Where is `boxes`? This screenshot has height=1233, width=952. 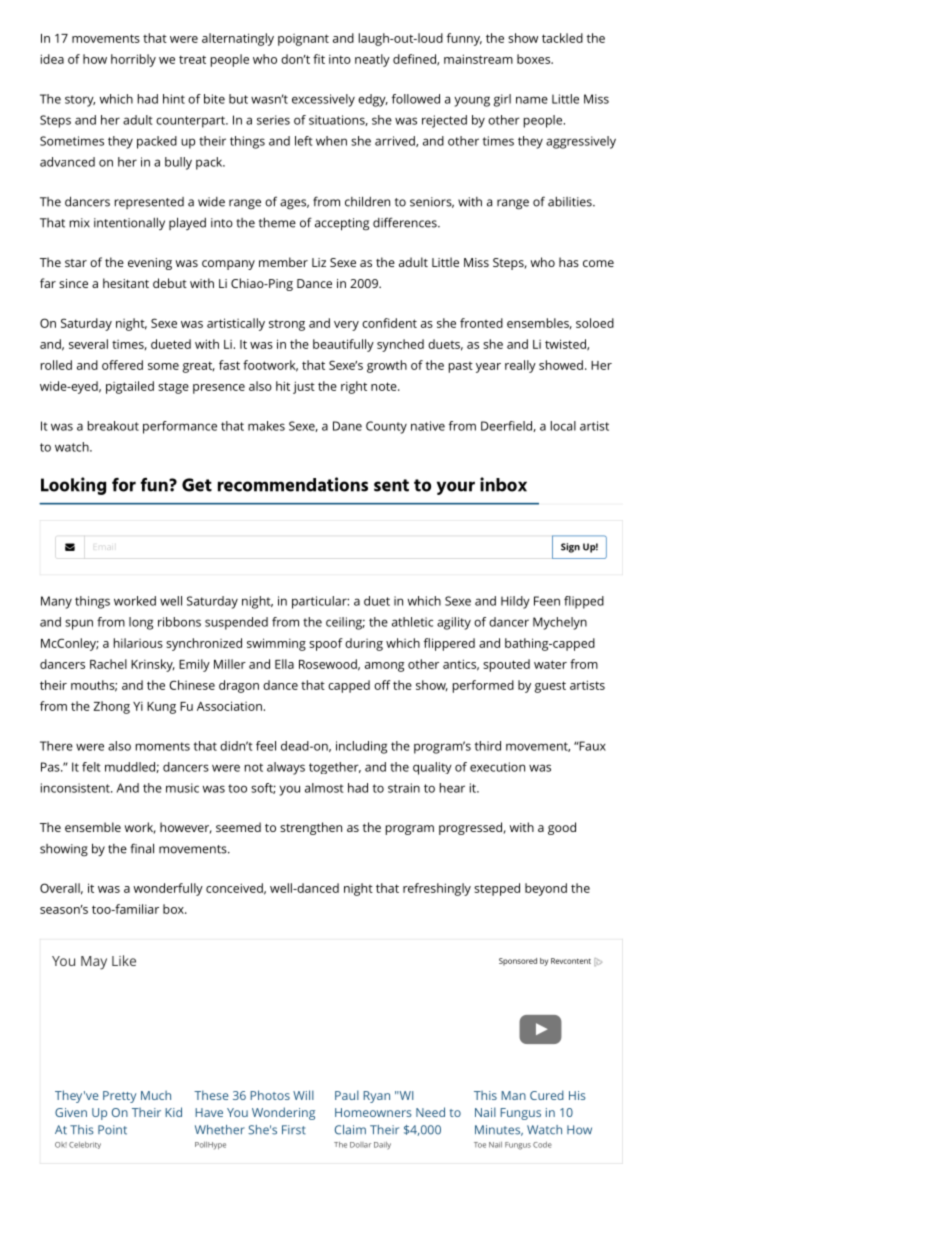
boxes is located at coordinates (534, 59).
